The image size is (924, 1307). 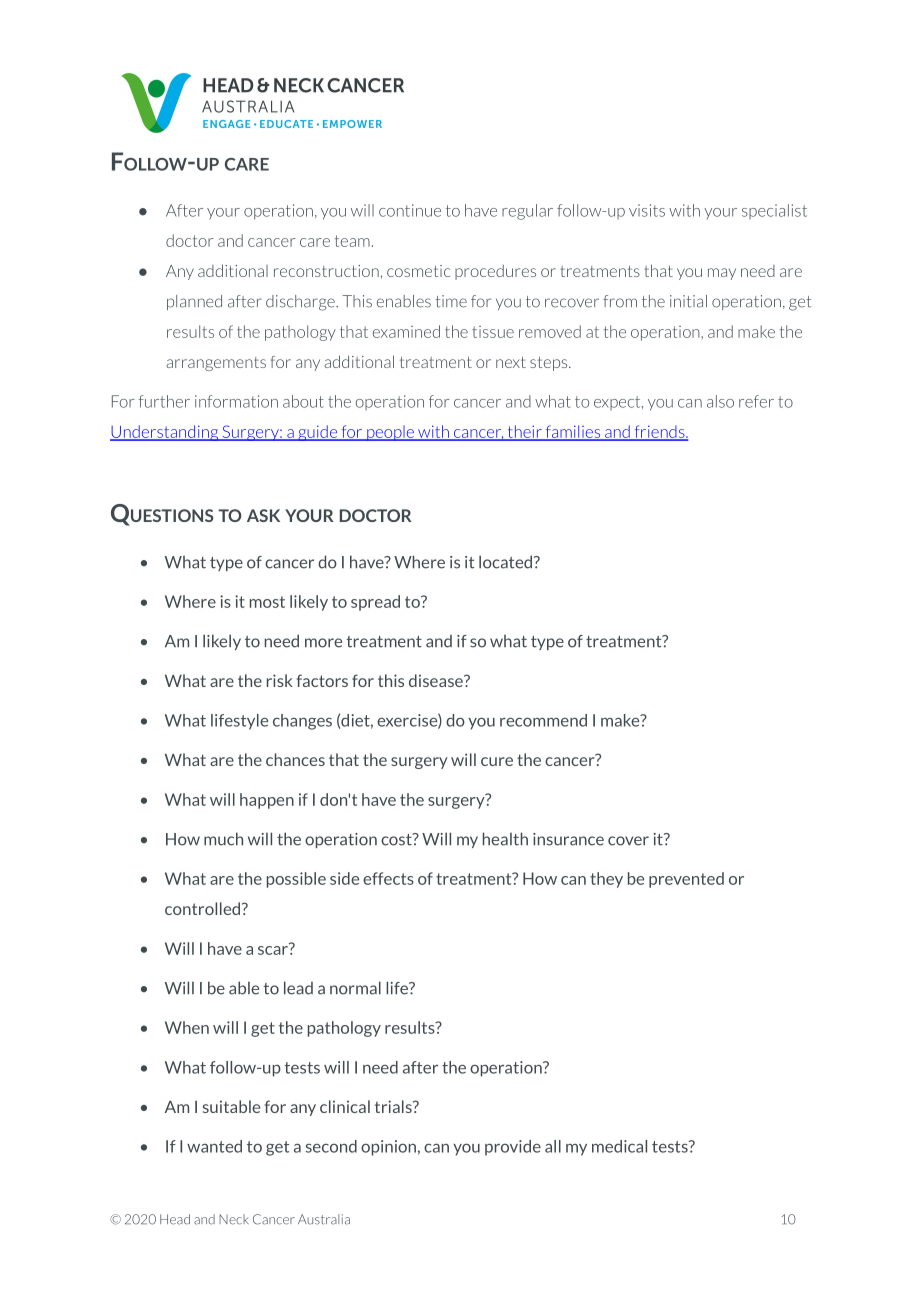 I want to click on procedures, so click(x=495, y=272).
